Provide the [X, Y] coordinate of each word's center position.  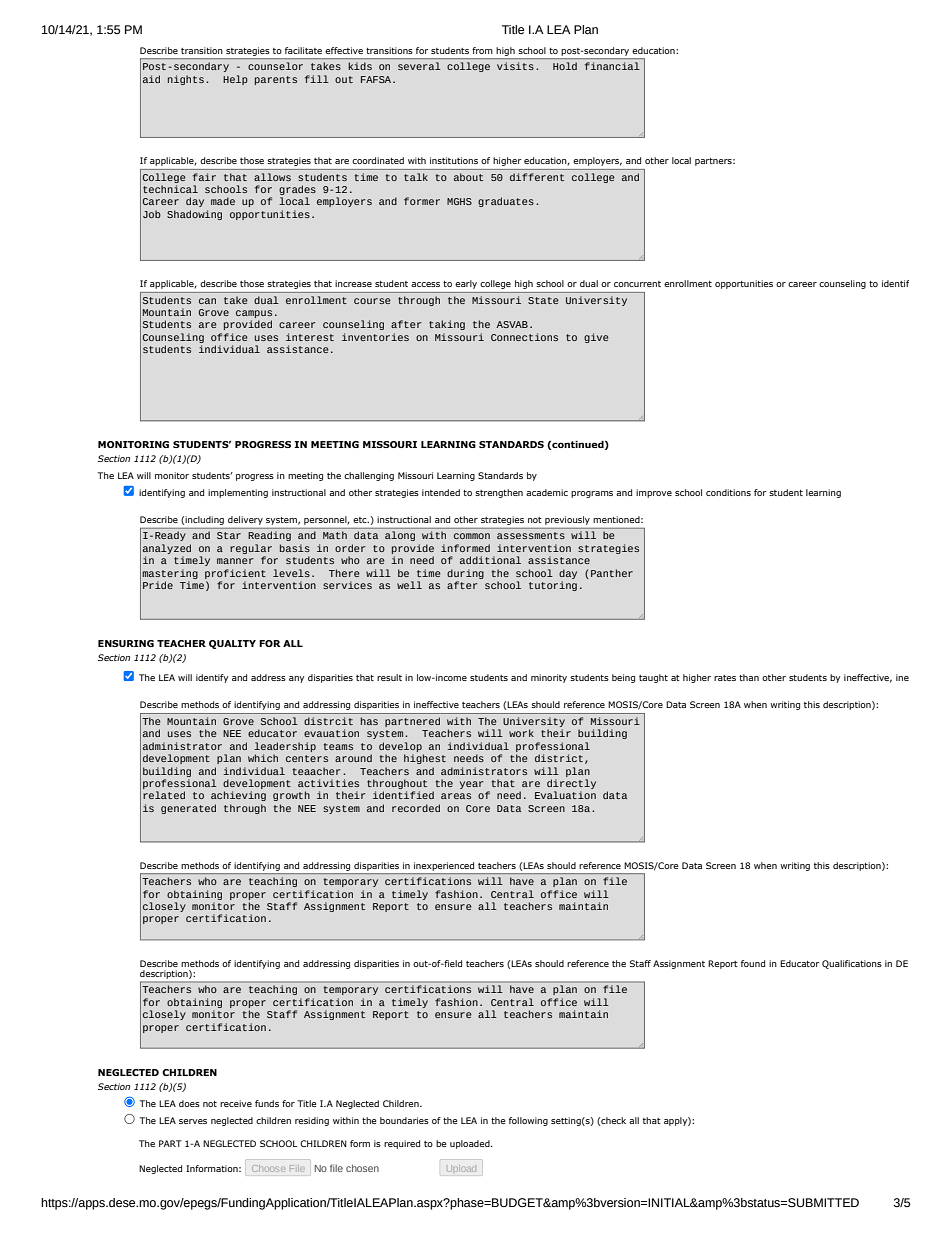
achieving [238, 796]
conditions [728, 492]
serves [193, 1121]
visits [515, 66]
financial [612, 66]
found [753, 963]
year [472, 785]
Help [235, 80]
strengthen [499, 493]
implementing [238, 493]
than [749, 677]
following [528, 1121]
